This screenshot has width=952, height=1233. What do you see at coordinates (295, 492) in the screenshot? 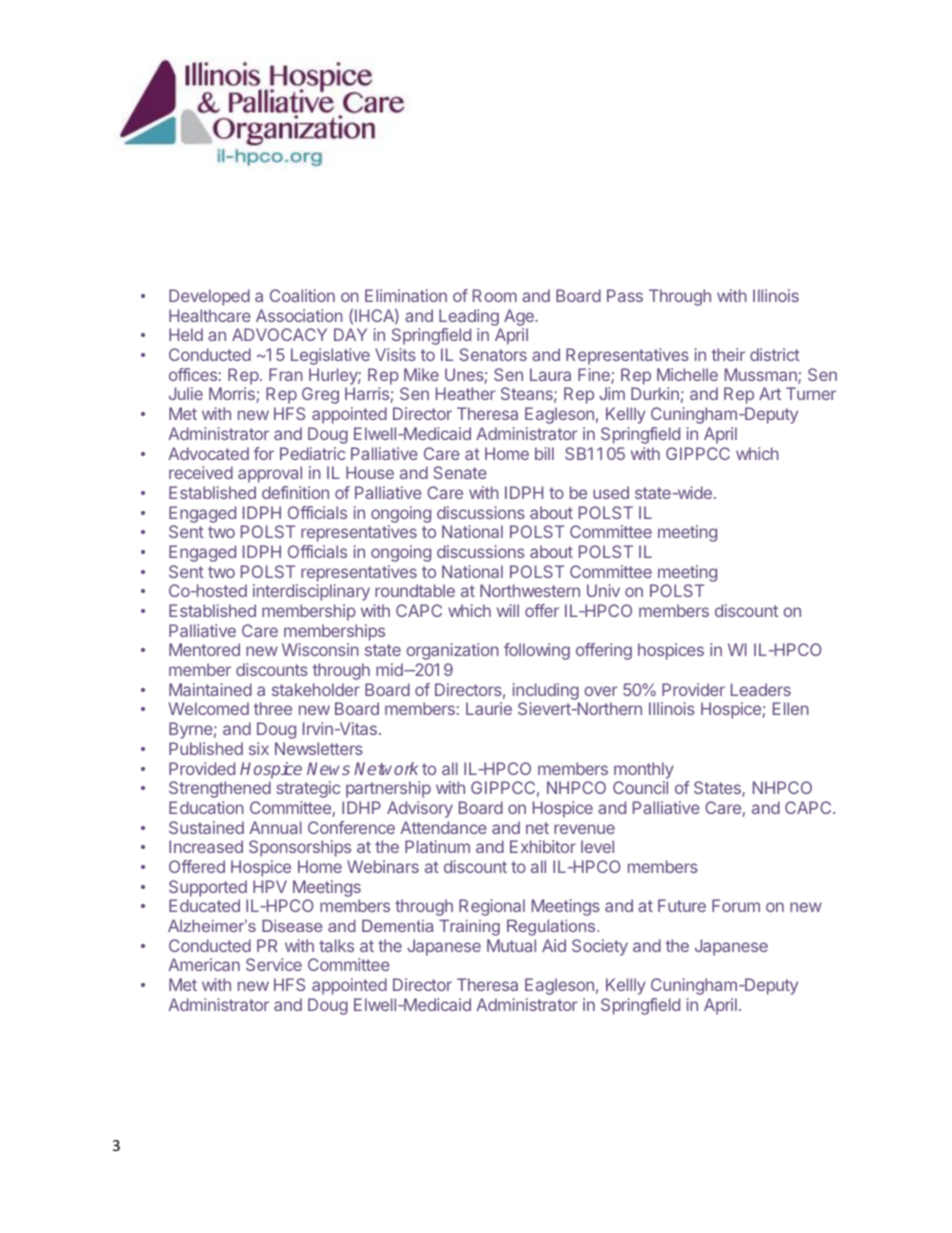
I see `definition` at bounding box center [295, 492].
